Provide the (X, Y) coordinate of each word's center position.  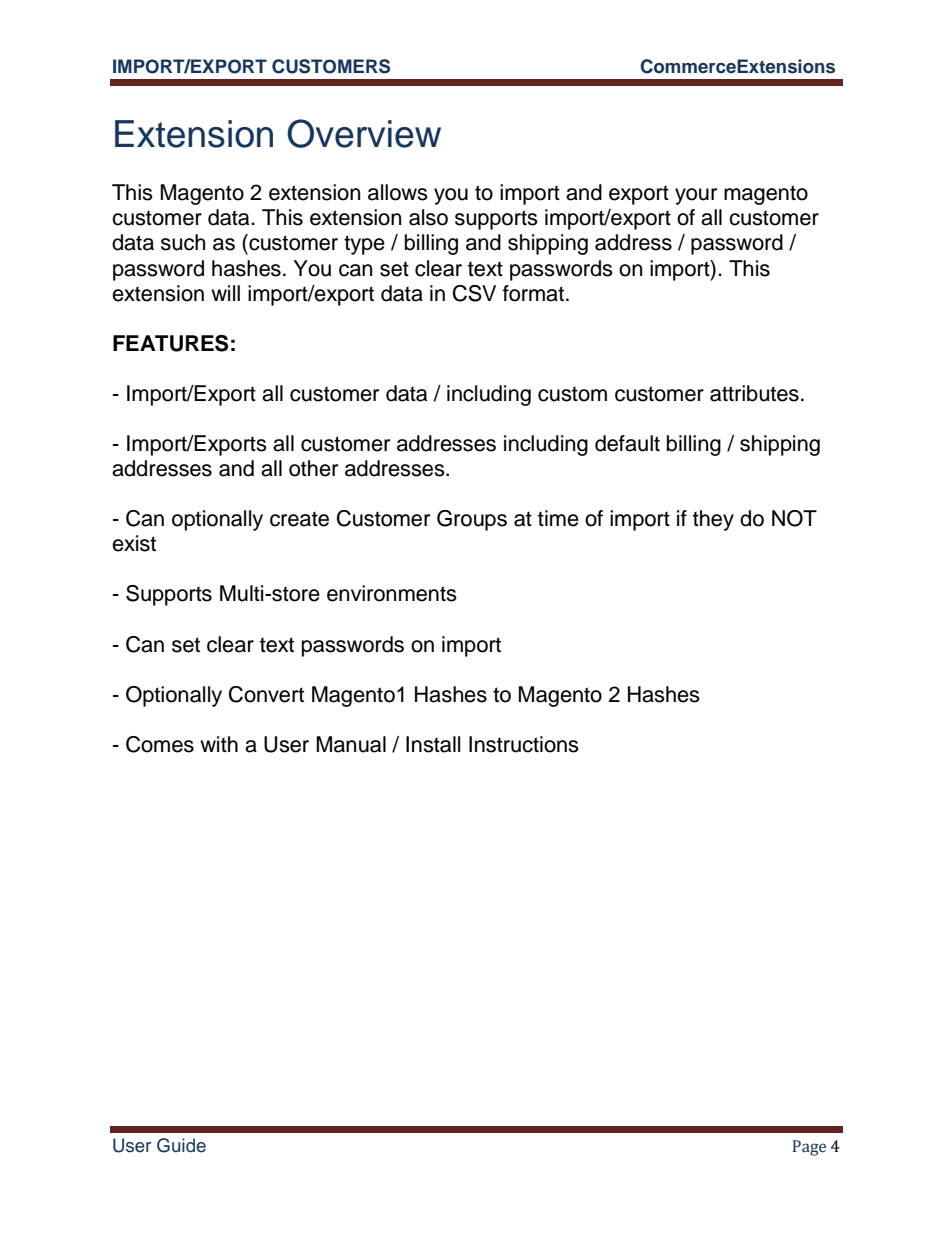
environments (392, 593)
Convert (266, 694)
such (183, 242)
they (713, 520)
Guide (181, 1145)
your (696, 196)
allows (398, 192)
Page (809, 1148)
